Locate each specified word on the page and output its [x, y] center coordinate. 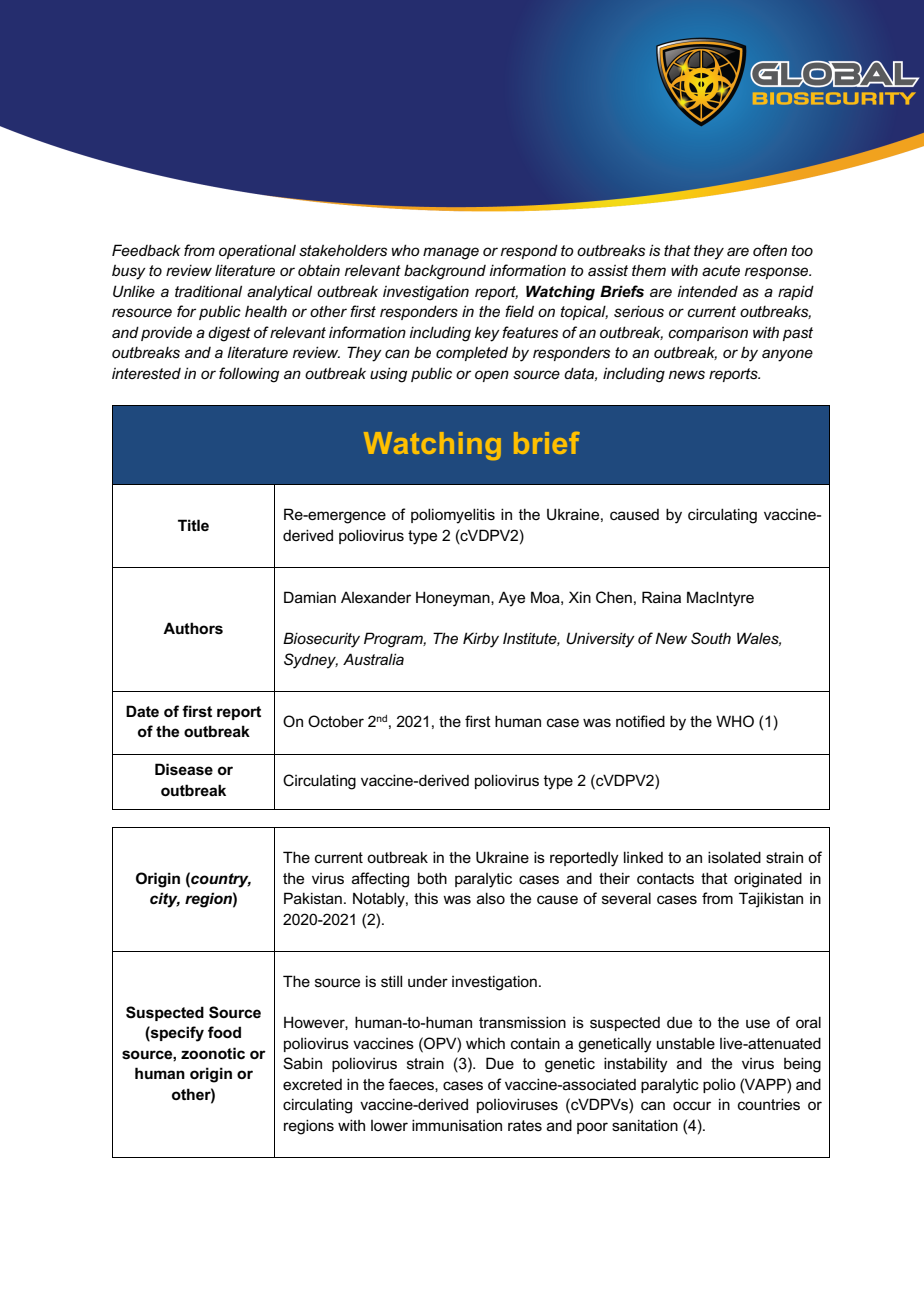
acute [721, 270]
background [445, 272]
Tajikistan [771, 900]
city [165, 900]
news [687, 374]
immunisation [457, 1125]
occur [692, 1105]
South [711, 638]
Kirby [481, 640]
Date [142, 711]
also [491, 898]
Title [193, 525]
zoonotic [213, 1053]
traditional [208, 291]
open [492, 376]
